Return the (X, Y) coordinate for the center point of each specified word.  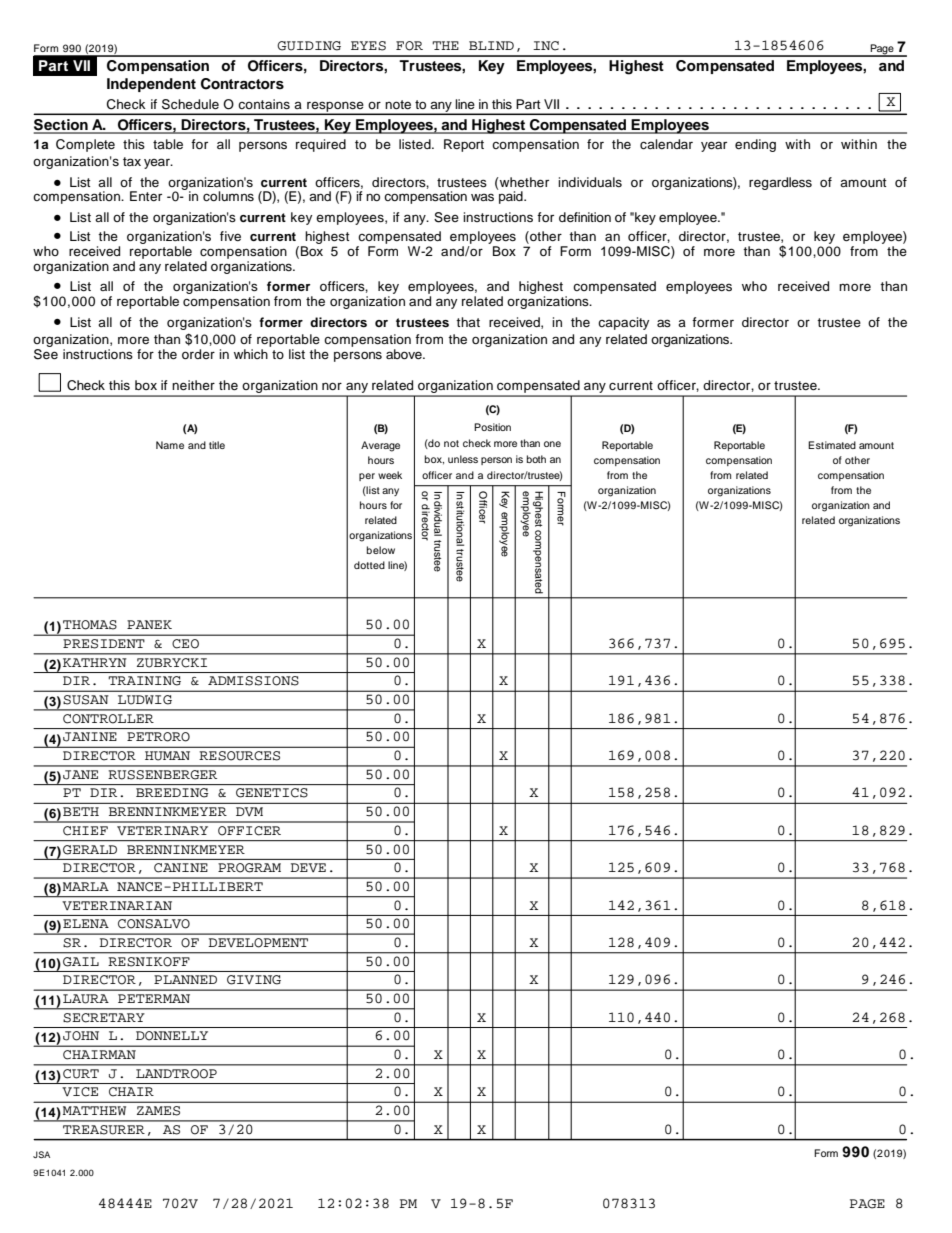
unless (463, 459)
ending (755, 145)
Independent (151, 85)
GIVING (254, 980)
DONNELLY (172, 1036)
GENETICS (272, 793)
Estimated (832, 445)
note (398, 104)
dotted (369, 565)
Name (170, 445)
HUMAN (167, 756)
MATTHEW (94, 1110)
